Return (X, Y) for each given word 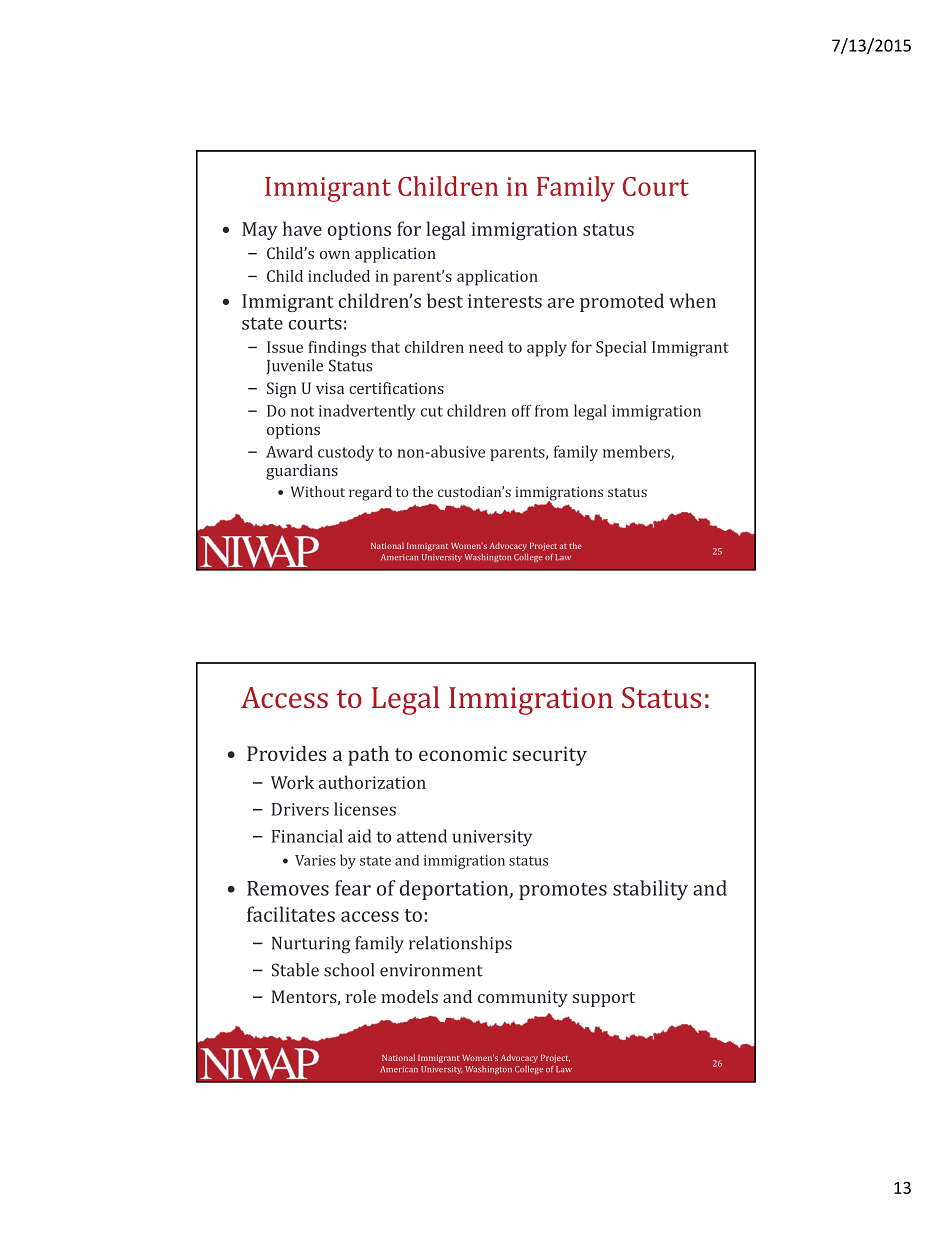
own (335, 255)
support (604, 999)
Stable (295, 970)
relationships (460, 944)
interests (505, 301)
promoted (622, 302)
